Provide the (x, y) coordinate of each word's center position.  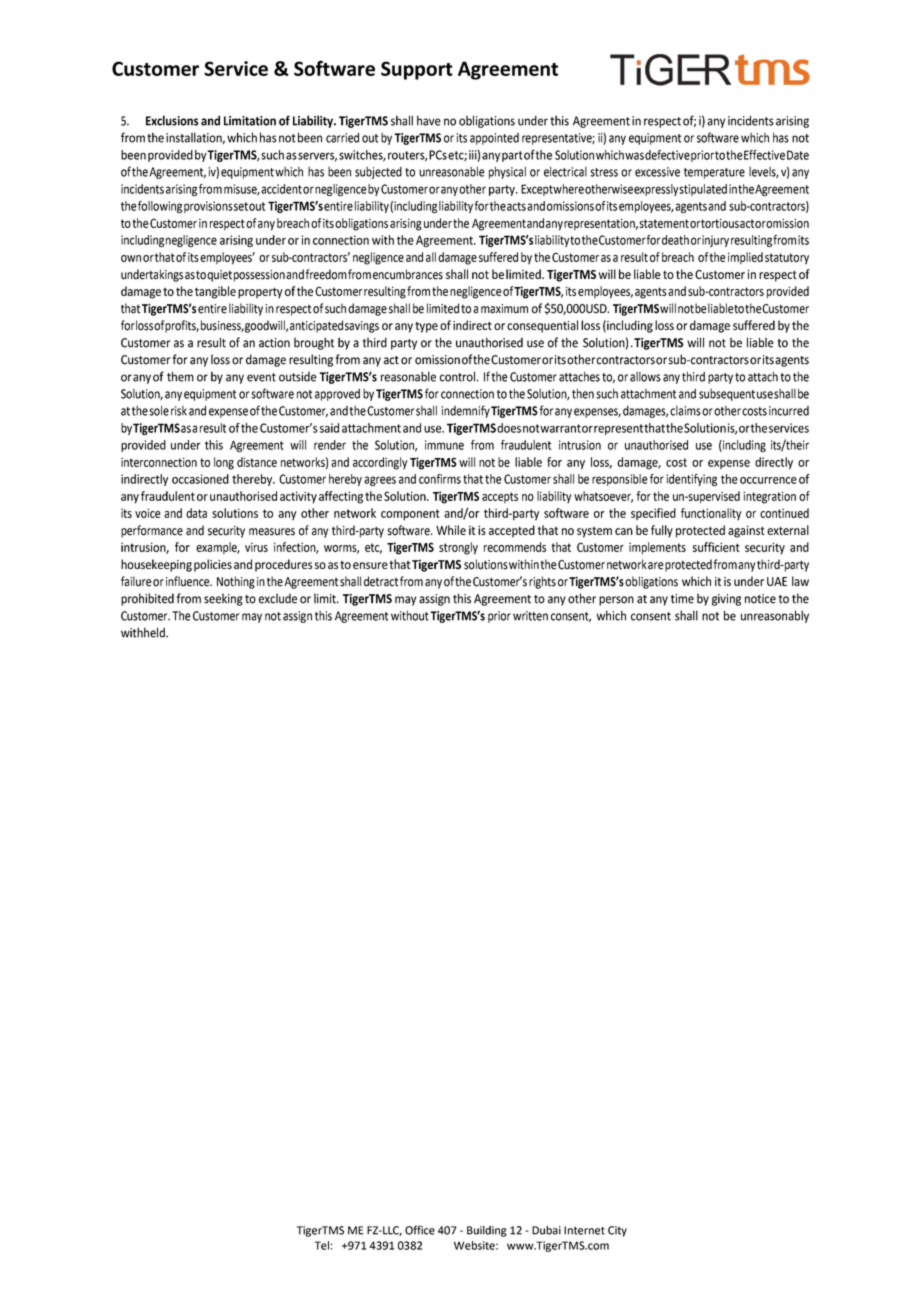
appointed (494, 139)
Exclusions (172, 120)
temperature (714, 173)
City (617, 1231)
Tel (322, 1245)
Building (487, 1231)
